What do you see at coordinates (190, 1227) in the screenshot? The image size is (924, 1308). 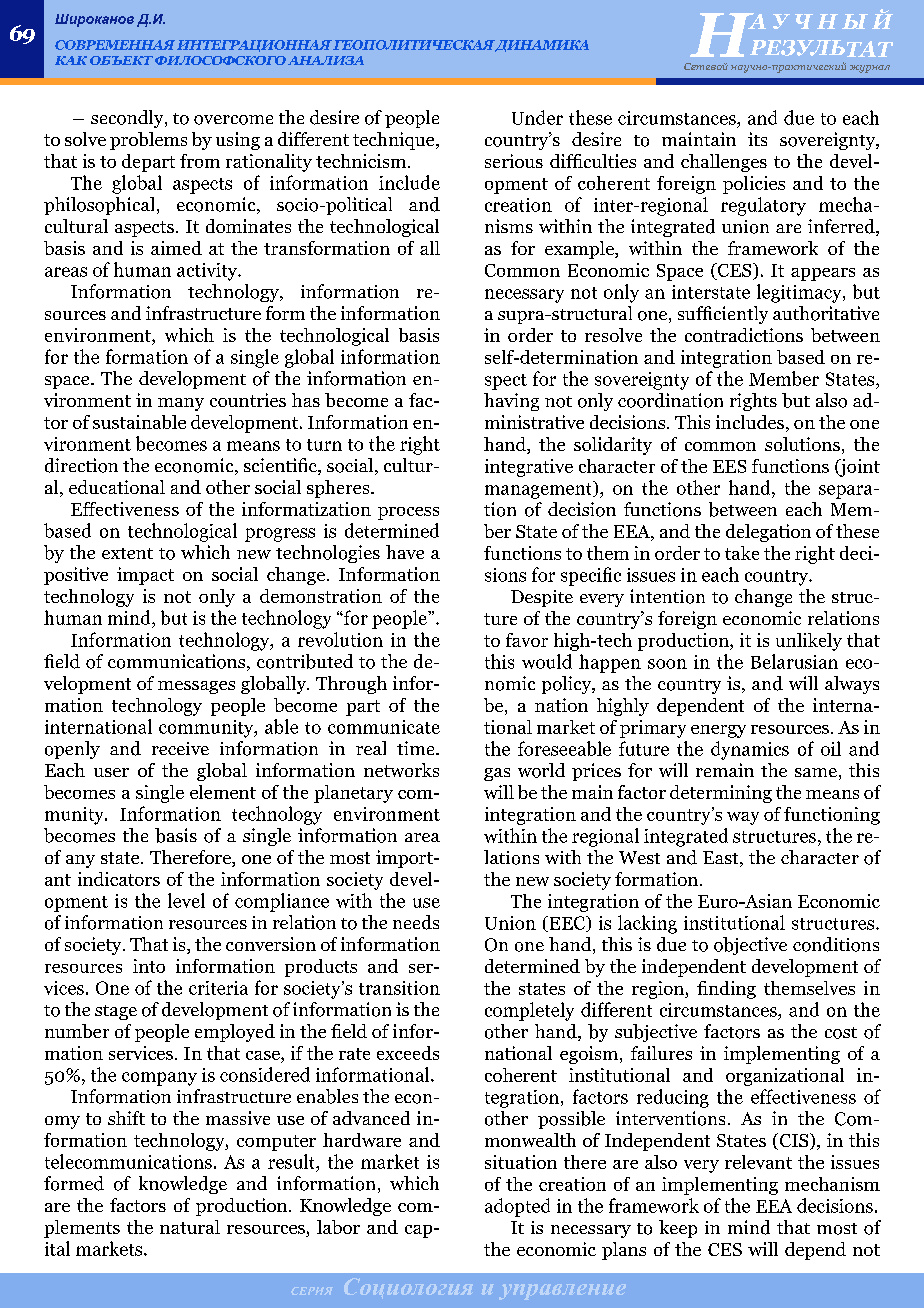 I see `natural` at bounding box center [190, 1227].
